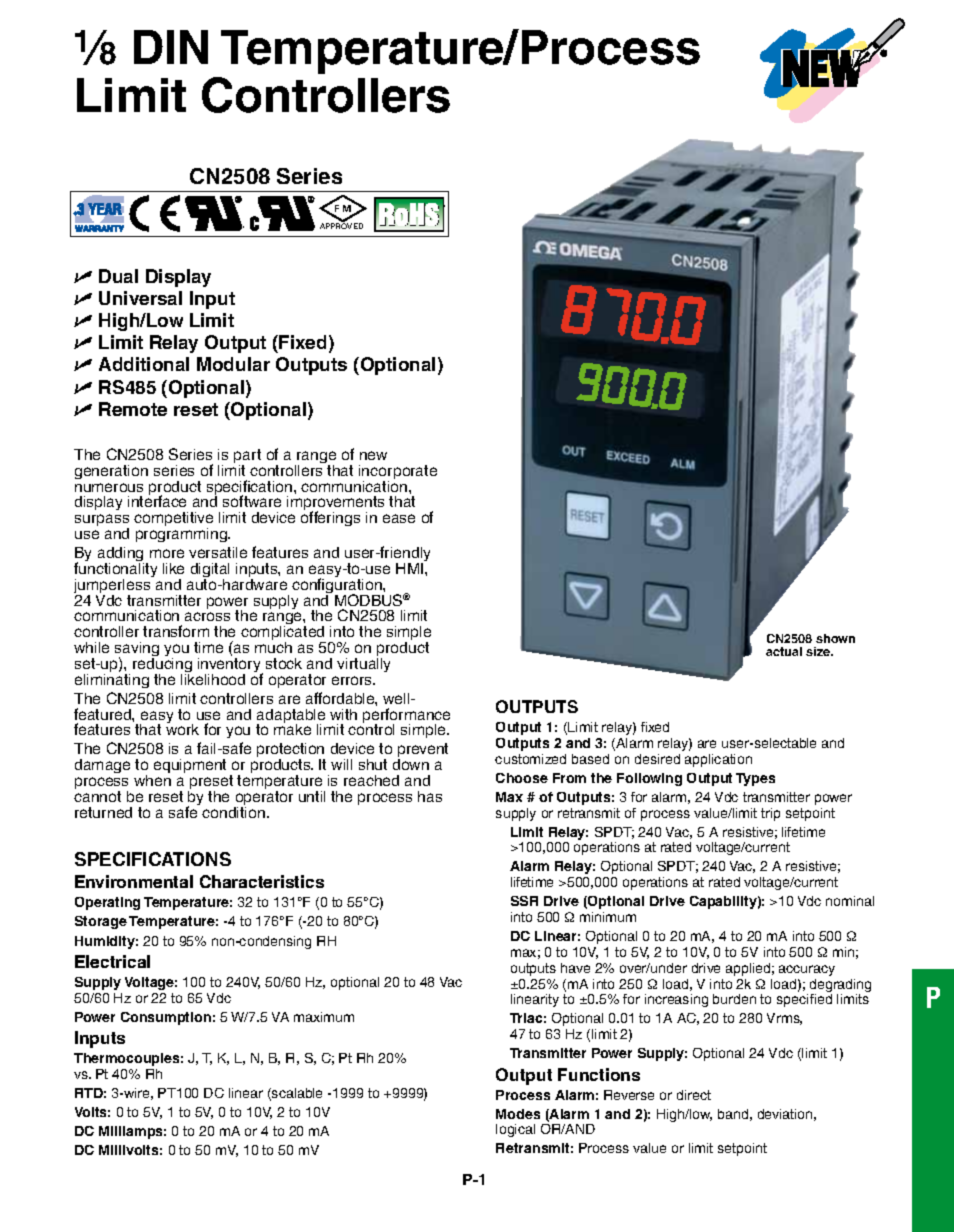 The height and width of the page is (1232, 954). I want to click on shown, so click(835, 638).
